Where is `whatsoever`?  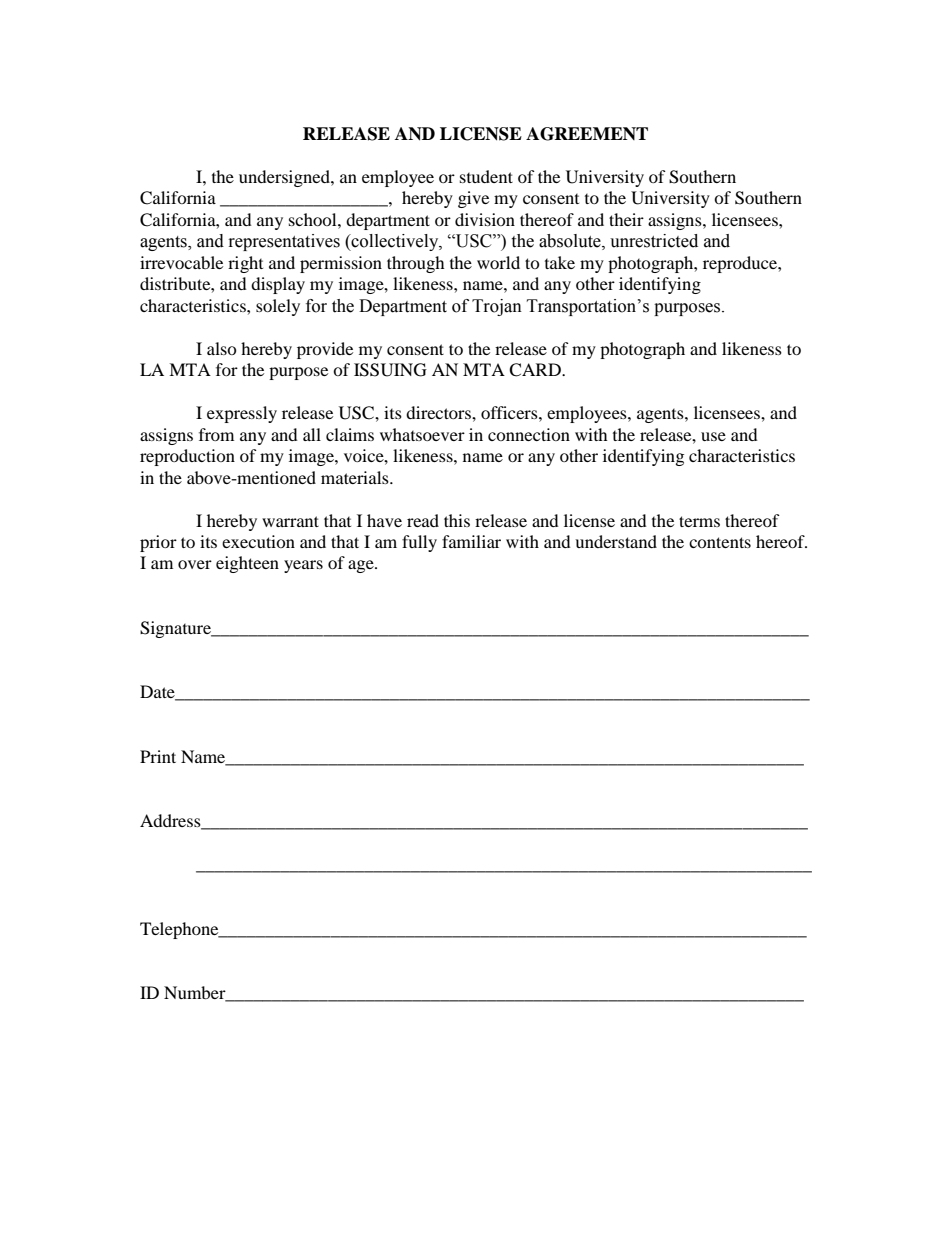 whatsoever is located at coordinates (422, 434).
